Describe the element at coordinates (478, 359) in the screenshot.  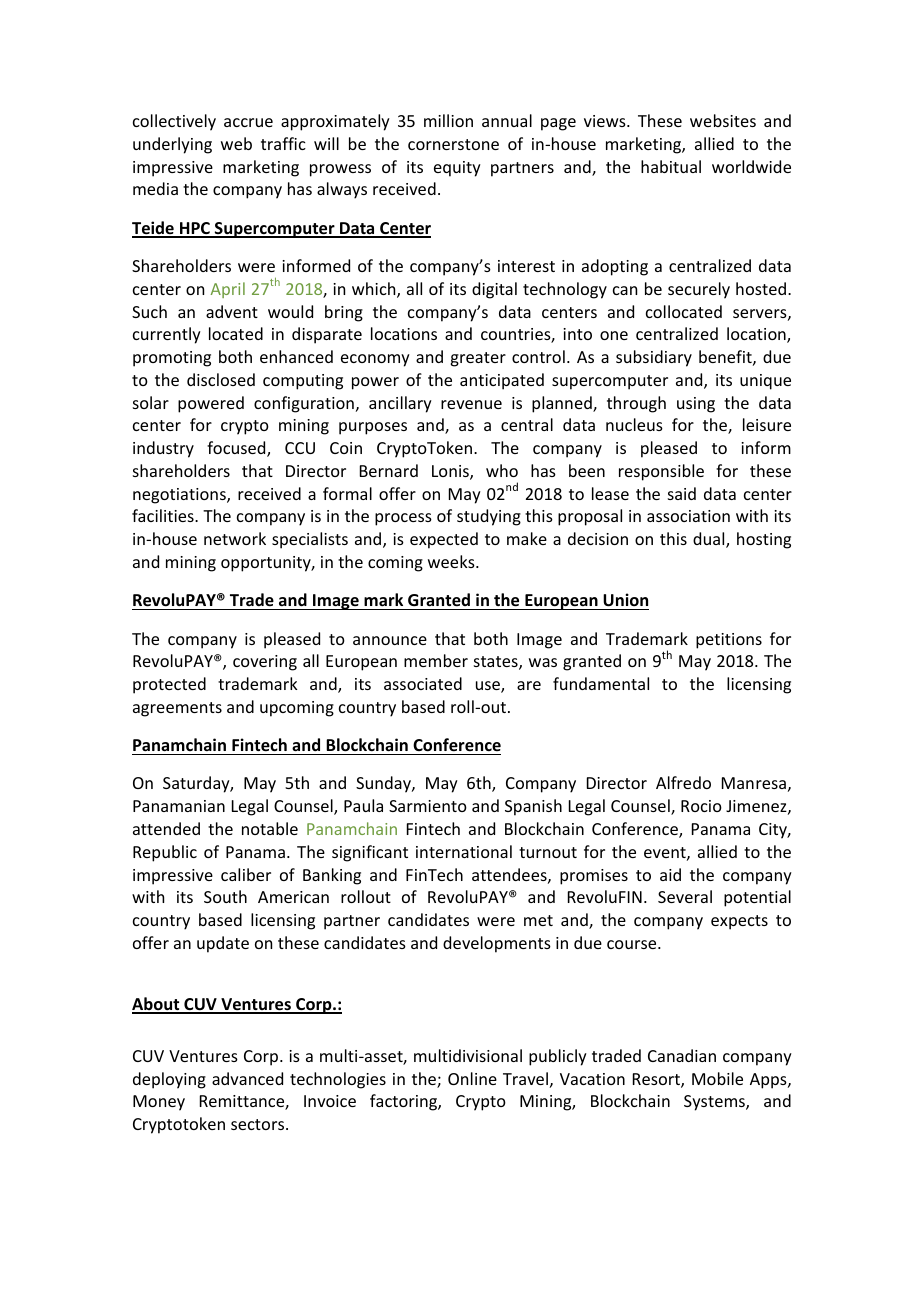
I see `greater` at that location.
